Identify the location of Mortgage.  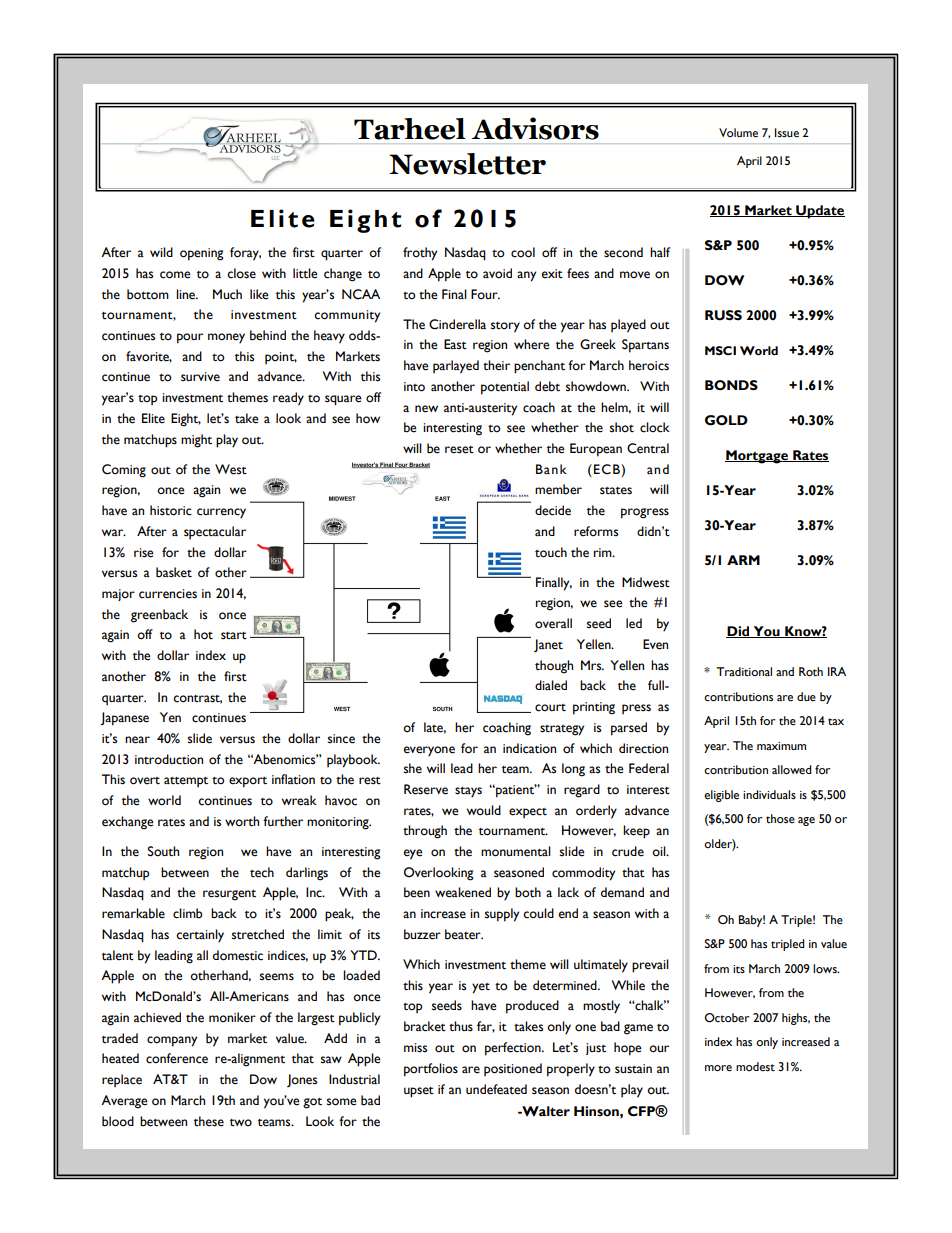
(758, 457).
